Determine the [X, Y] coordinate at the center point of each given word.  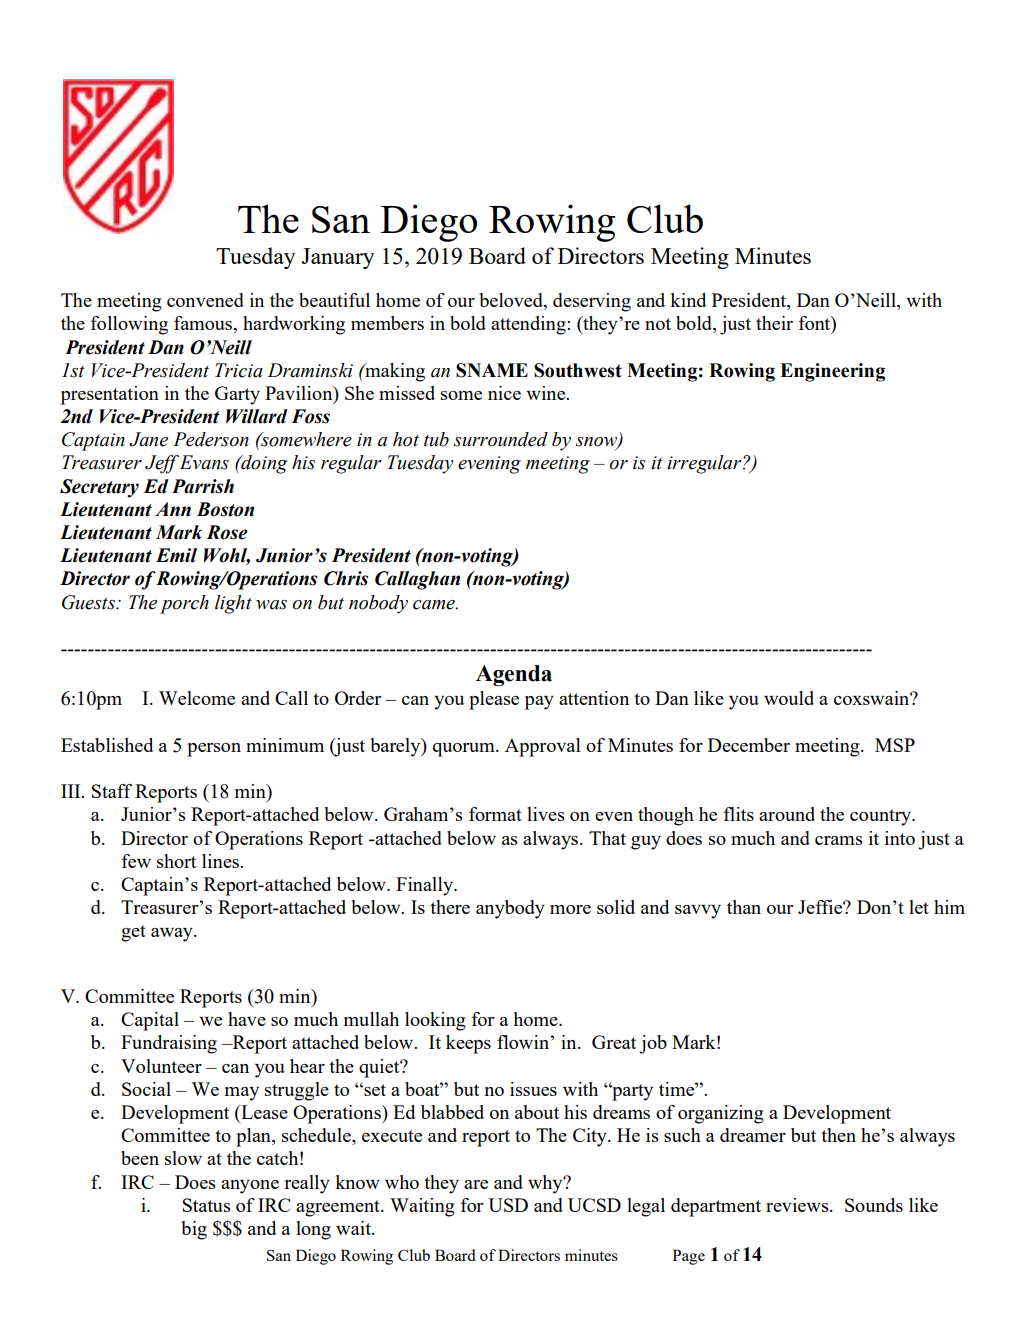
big [194, 1230]
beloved [512, 301]
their [774, 323]
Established [107, 745]
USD [508, 1205]
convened [205, 300]
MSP [895, 745]
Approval [543, 747]
